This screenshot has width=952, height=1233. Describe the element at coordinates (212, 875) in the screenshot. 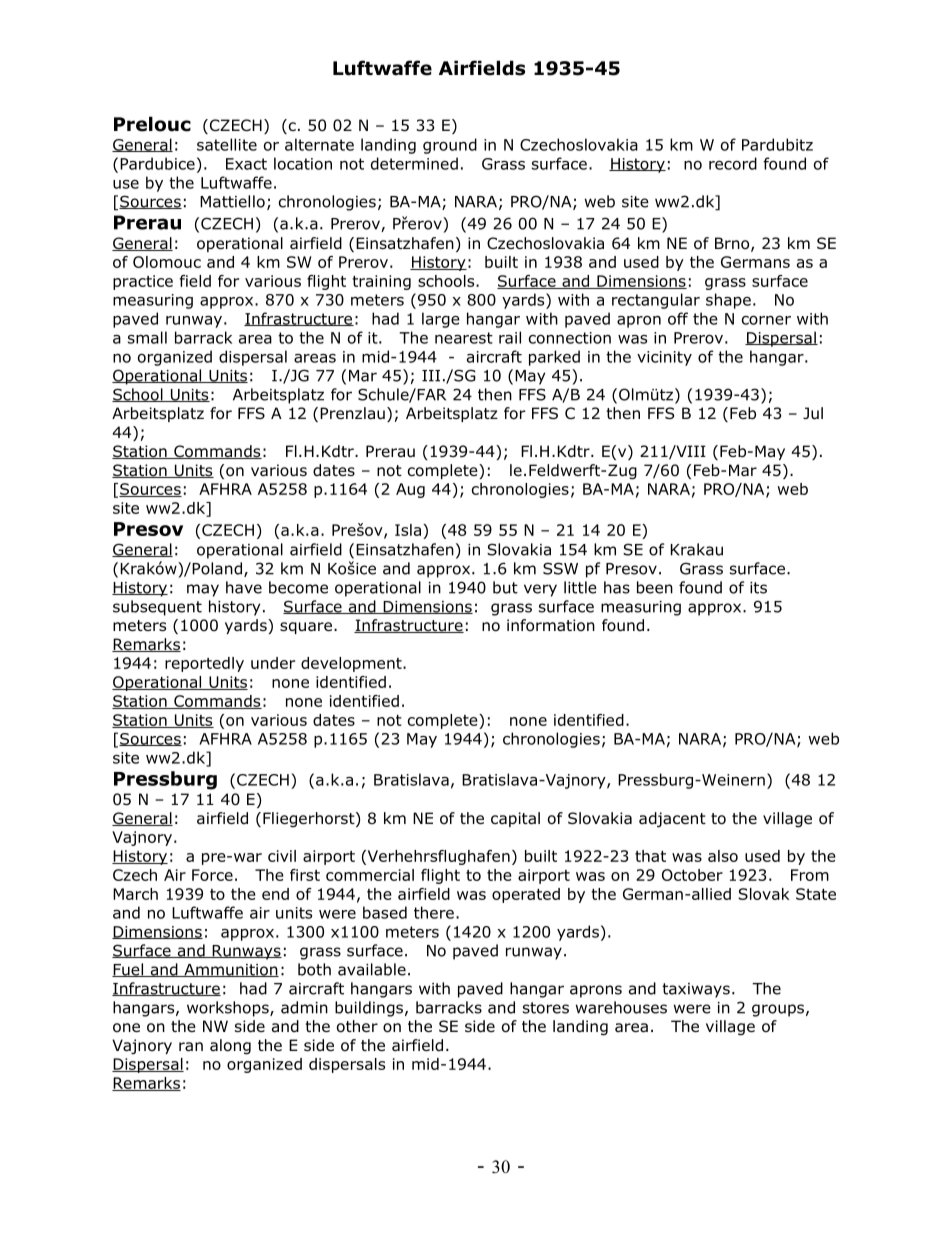

I see `Force` at that location.
